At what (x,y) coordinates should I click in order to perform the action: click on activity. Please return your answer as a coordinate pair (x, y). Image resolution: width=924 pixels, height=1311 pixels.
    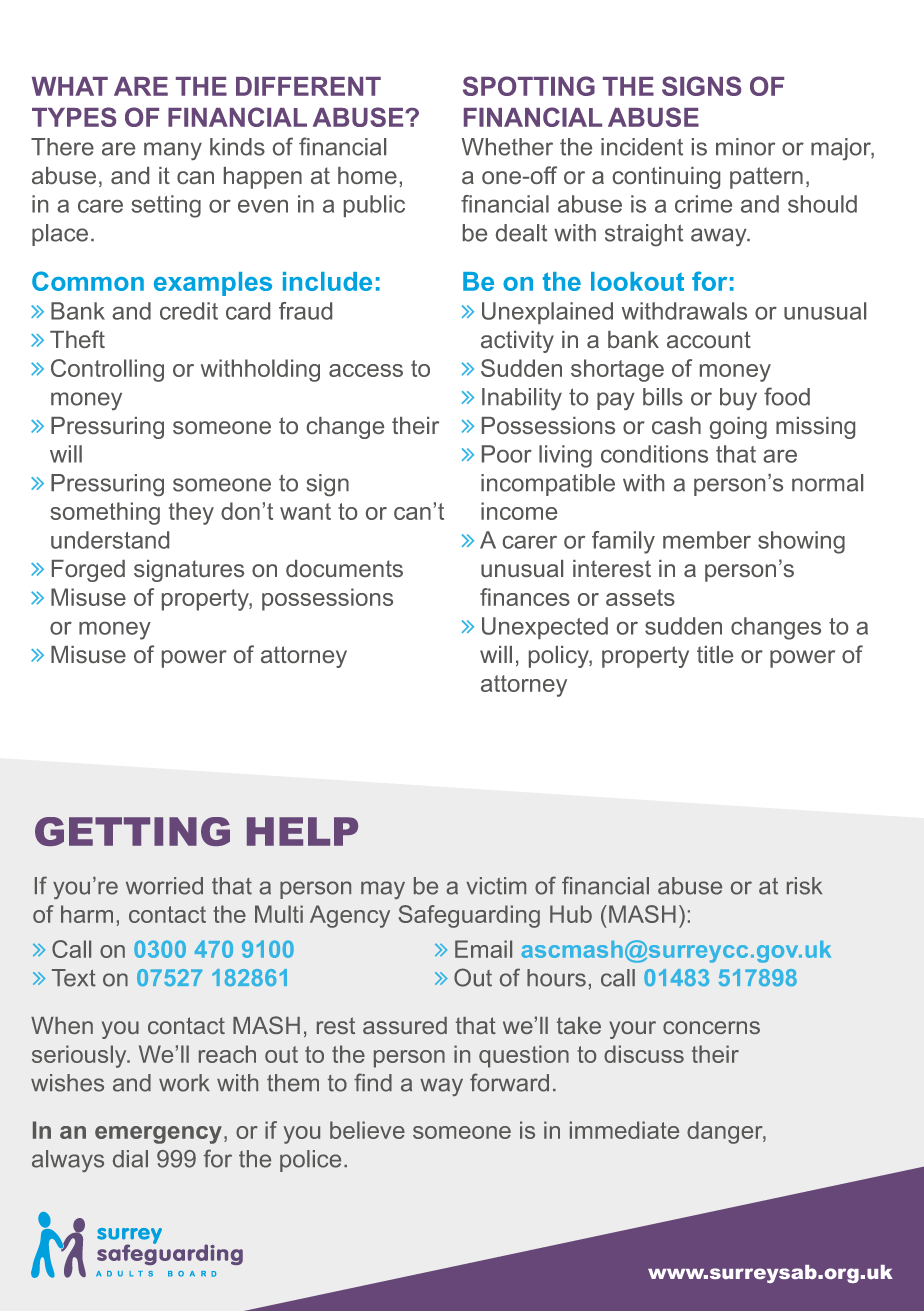
    Looking at the image, I should click on (517, 342).
